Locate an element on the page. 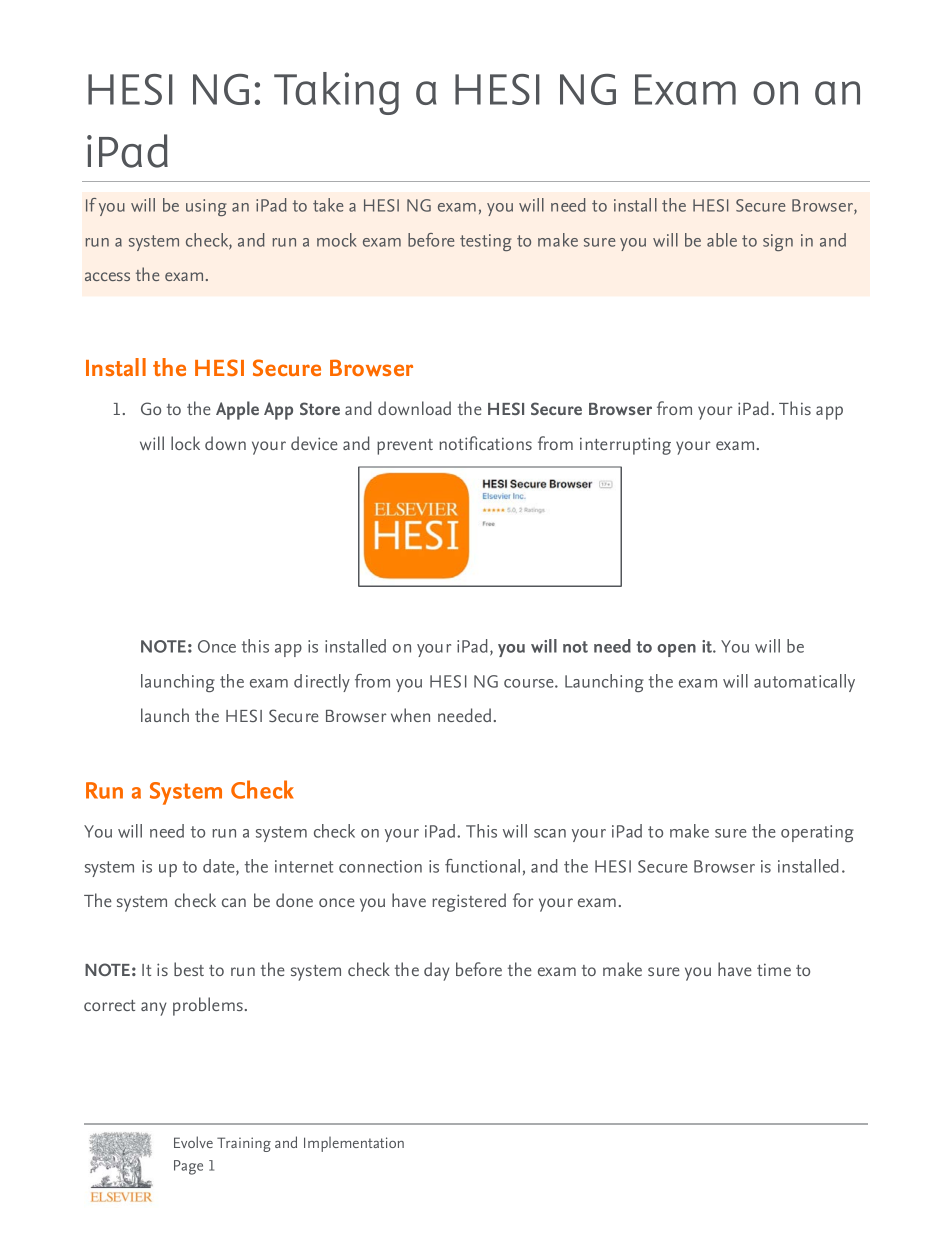 The image size is (952, 1233). able is located at coordinates (722, 240).
